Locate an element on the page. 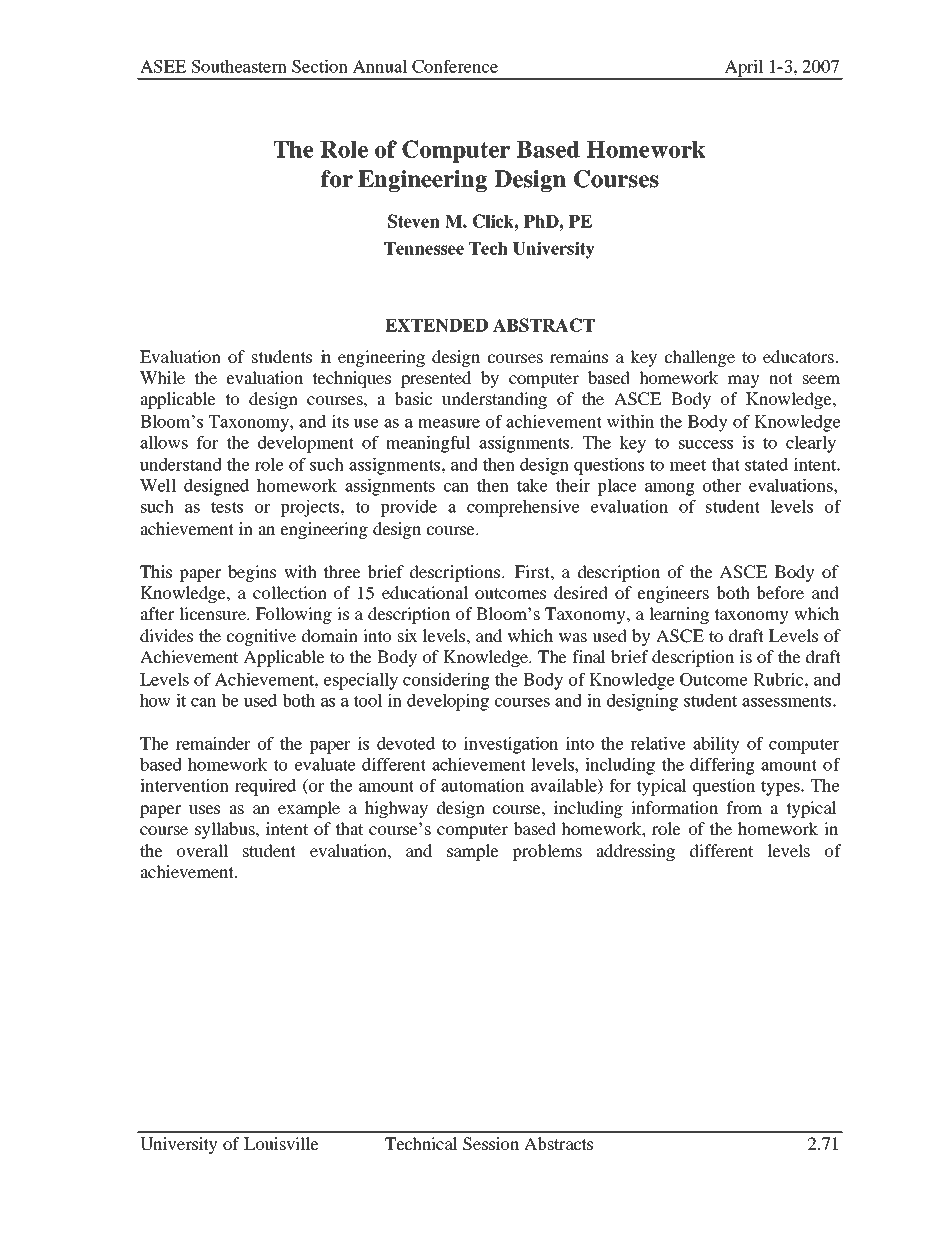 The image size is (952, 1233). Conference is located at coordinates (455, 66).
